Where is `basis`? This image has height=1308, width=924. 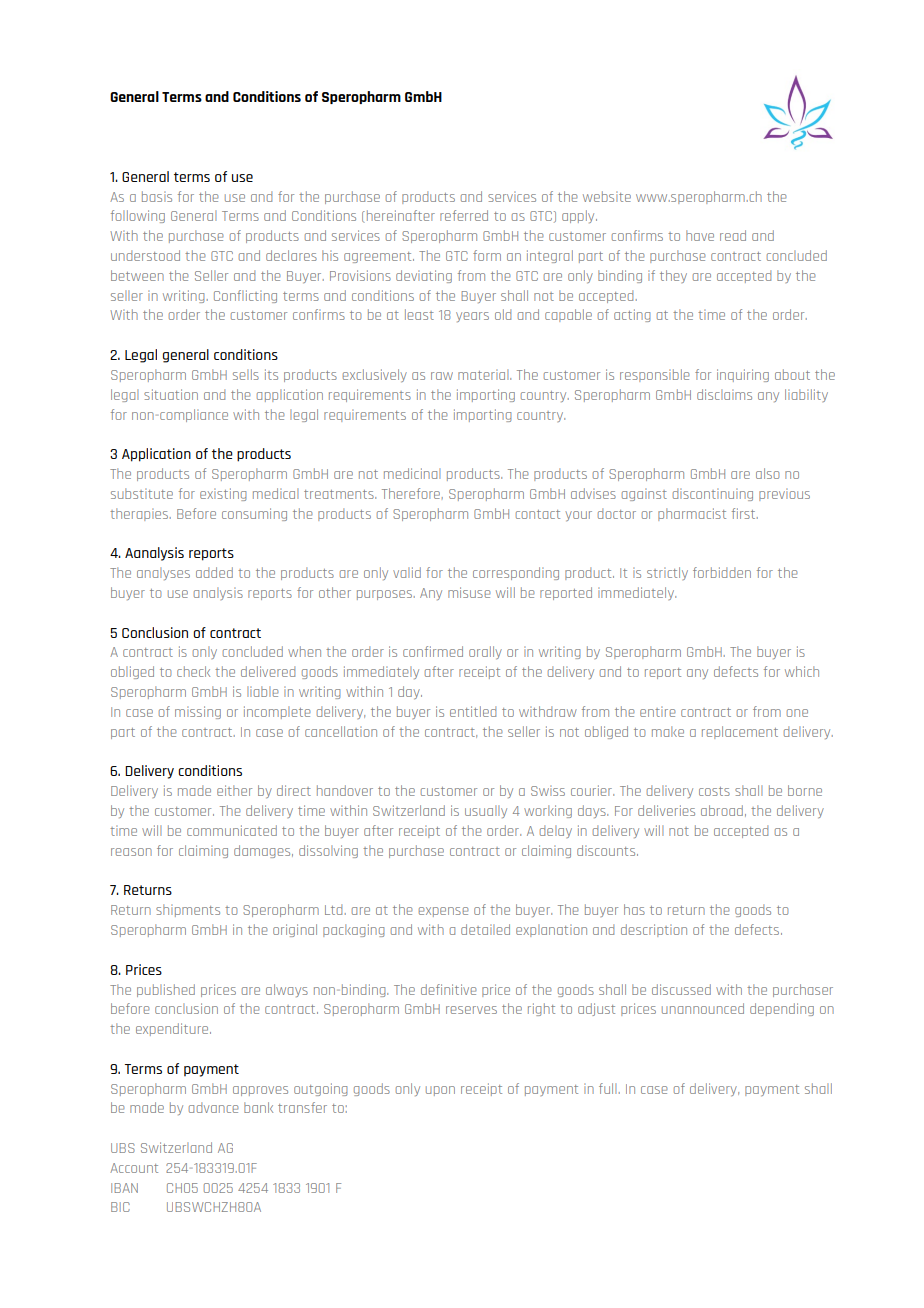
basis is located at coordinates (157, 196).
